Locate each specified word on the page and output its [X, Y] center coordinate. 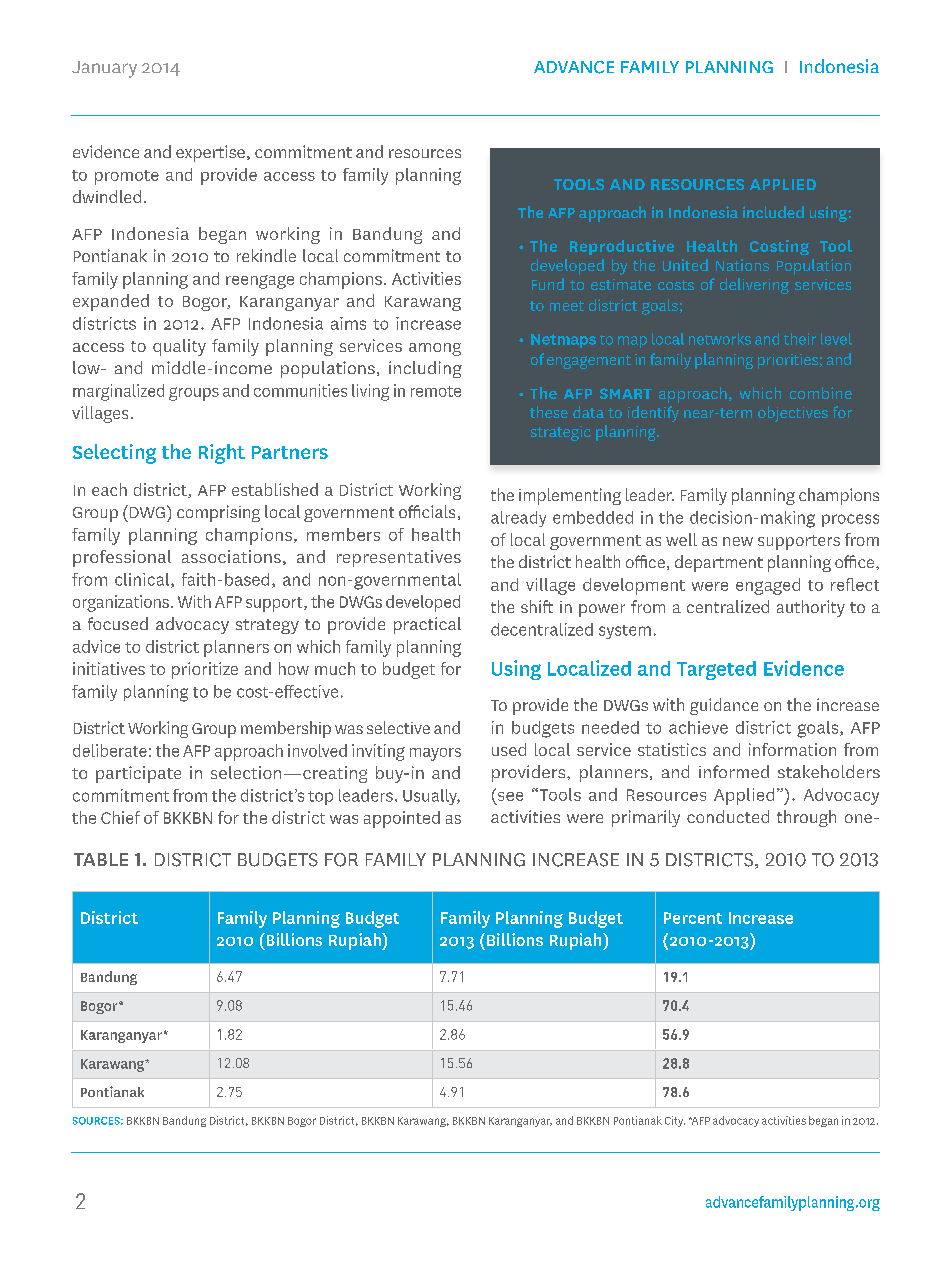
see [509, 795]
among [435, 349]
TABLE [101, 859]
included [773, 212]
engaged [768, 586]
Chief [120, 817]
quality [179, 347]
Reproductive [622, 247]
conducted [728, 816]
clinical [143, 580]
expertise [210, 153]
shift [537, 606]
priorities [788, 361]
